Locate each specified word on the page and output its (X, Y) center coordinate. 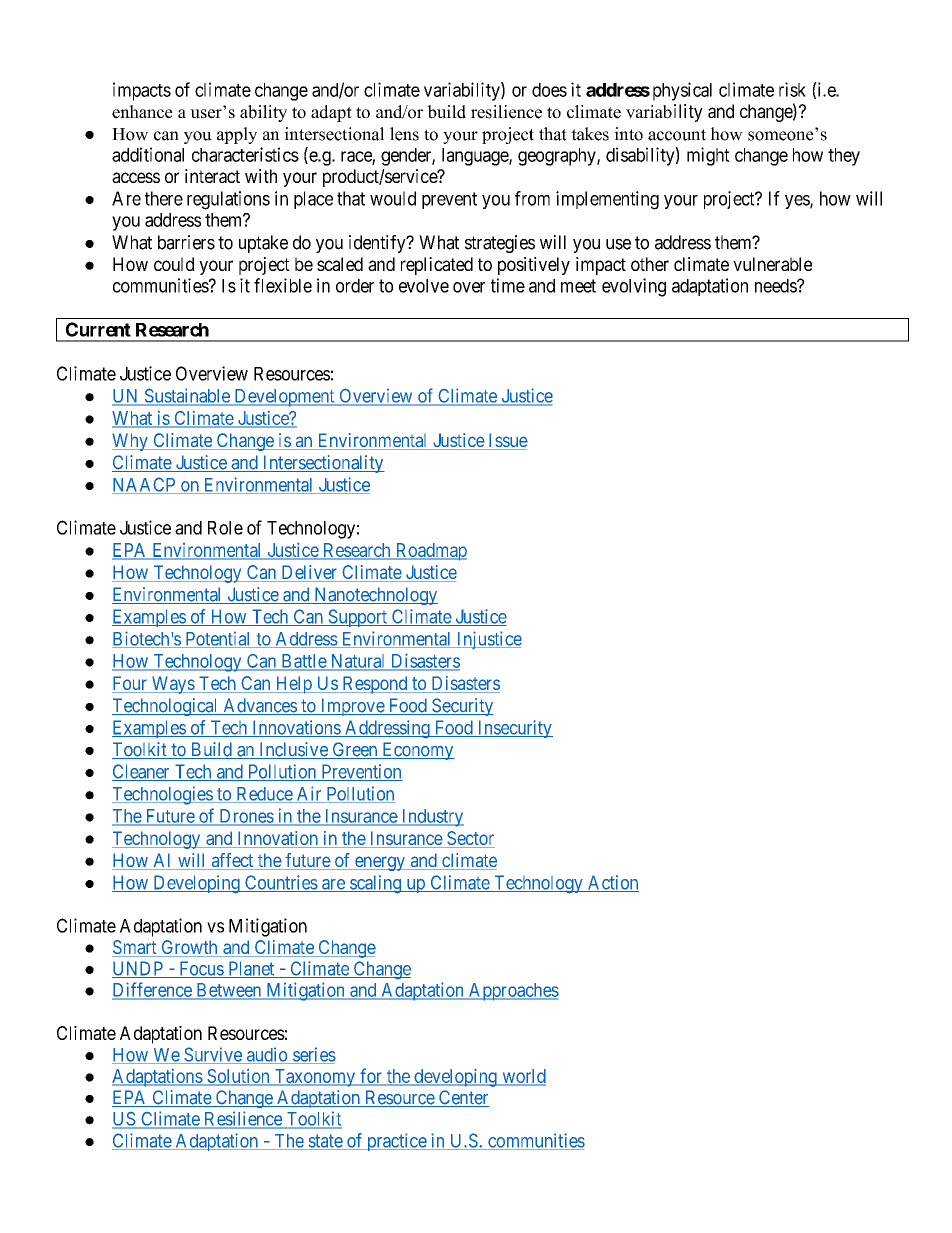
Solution (238, 1077)
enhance (142, 112)
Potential (218, 640)
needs (776, 286)
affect (232, 861)
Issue (507, 441)
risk (792, 89)
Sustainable (187, 396)
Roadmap (430, 552)
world (523, 1077)
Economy (417, 751)
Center (463, 1098)
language (476, 157)
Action (612, 883)
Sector (470, 839)
